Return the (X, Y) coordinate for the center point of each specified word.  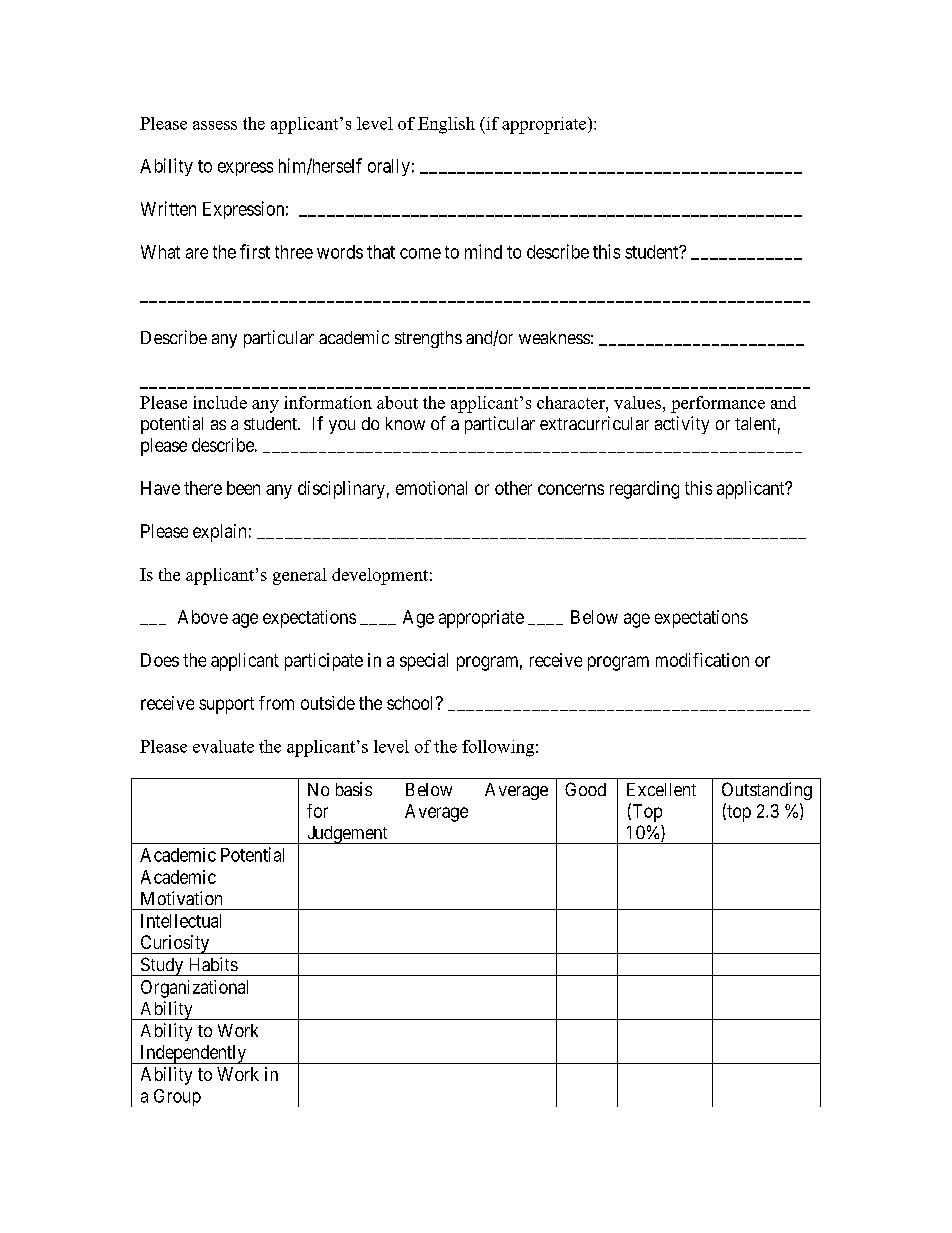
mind (483, 251)
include (220, 402)
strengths (428, 339)
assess (215, 125)
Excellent (661, 789)
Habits (214, 964)
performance (718, 404)
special (424, 662)
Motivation (181, 898)
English (446, 125)
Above (203, 617)
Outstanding (767, 791)
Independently (193, 1054)
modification (702, 660)
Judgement (347, 835)
